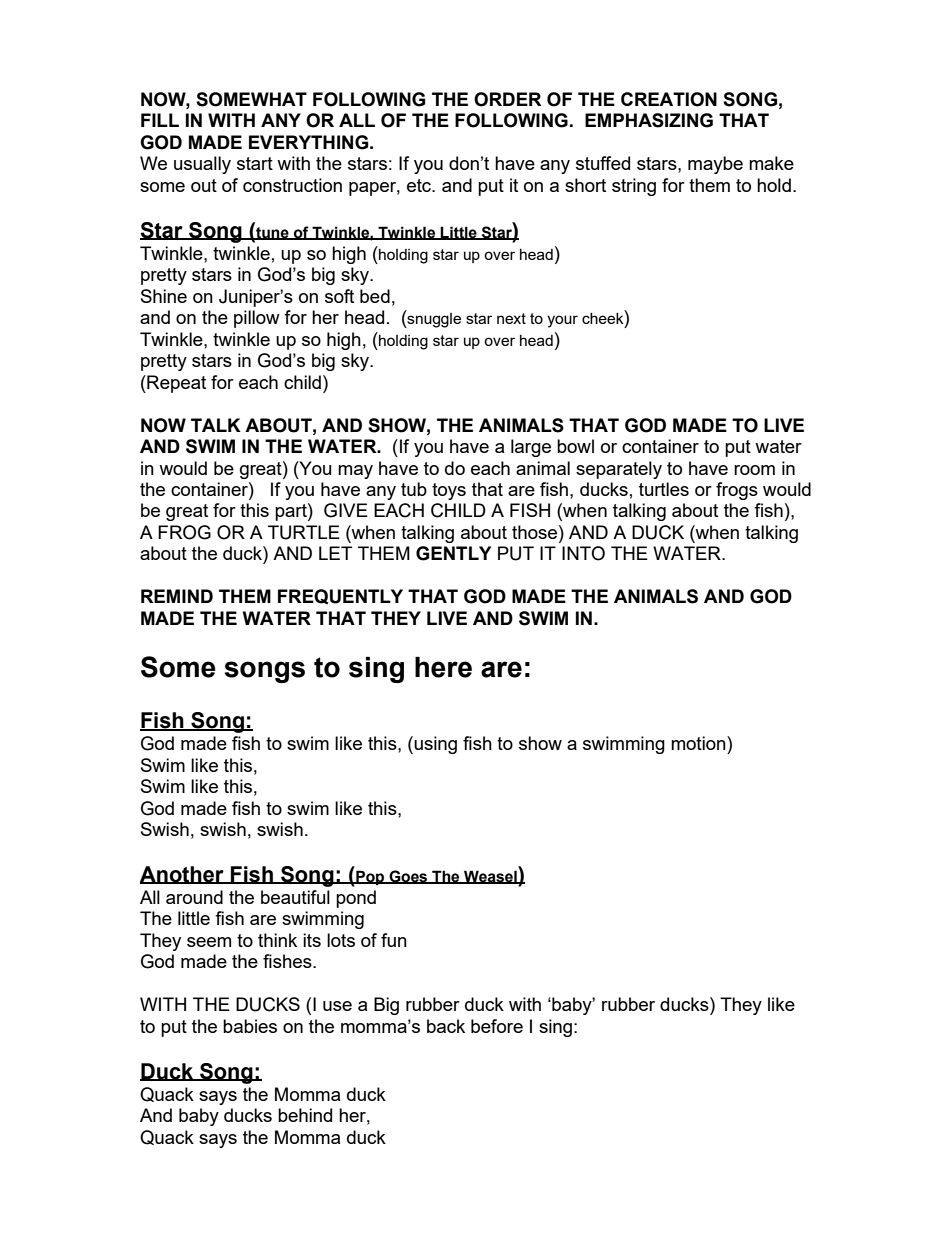 This image has width=952, height=1233. Describe the element at coordinates (175, 384) in the image. I see `Repeat` at that location.
